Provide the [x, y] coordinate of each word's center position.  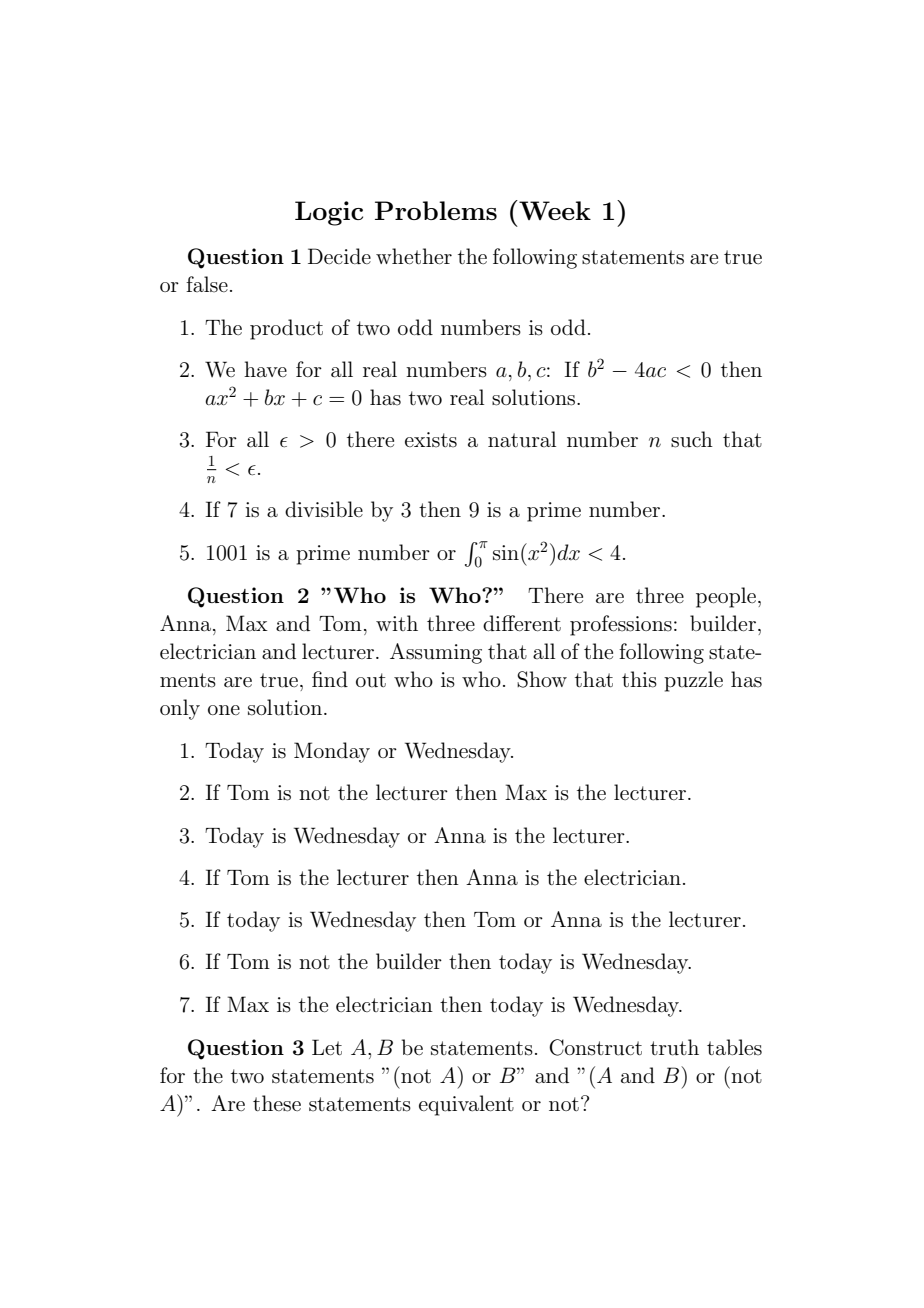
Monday [332, 752]
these [277, 1103]
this [639, 679]
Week [554, 210]
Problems [436, 210]
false [207, 284]
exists [431, 440]
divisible [324, 509]
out [371, 680]
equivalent [466, 1105]
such [692, 439]
